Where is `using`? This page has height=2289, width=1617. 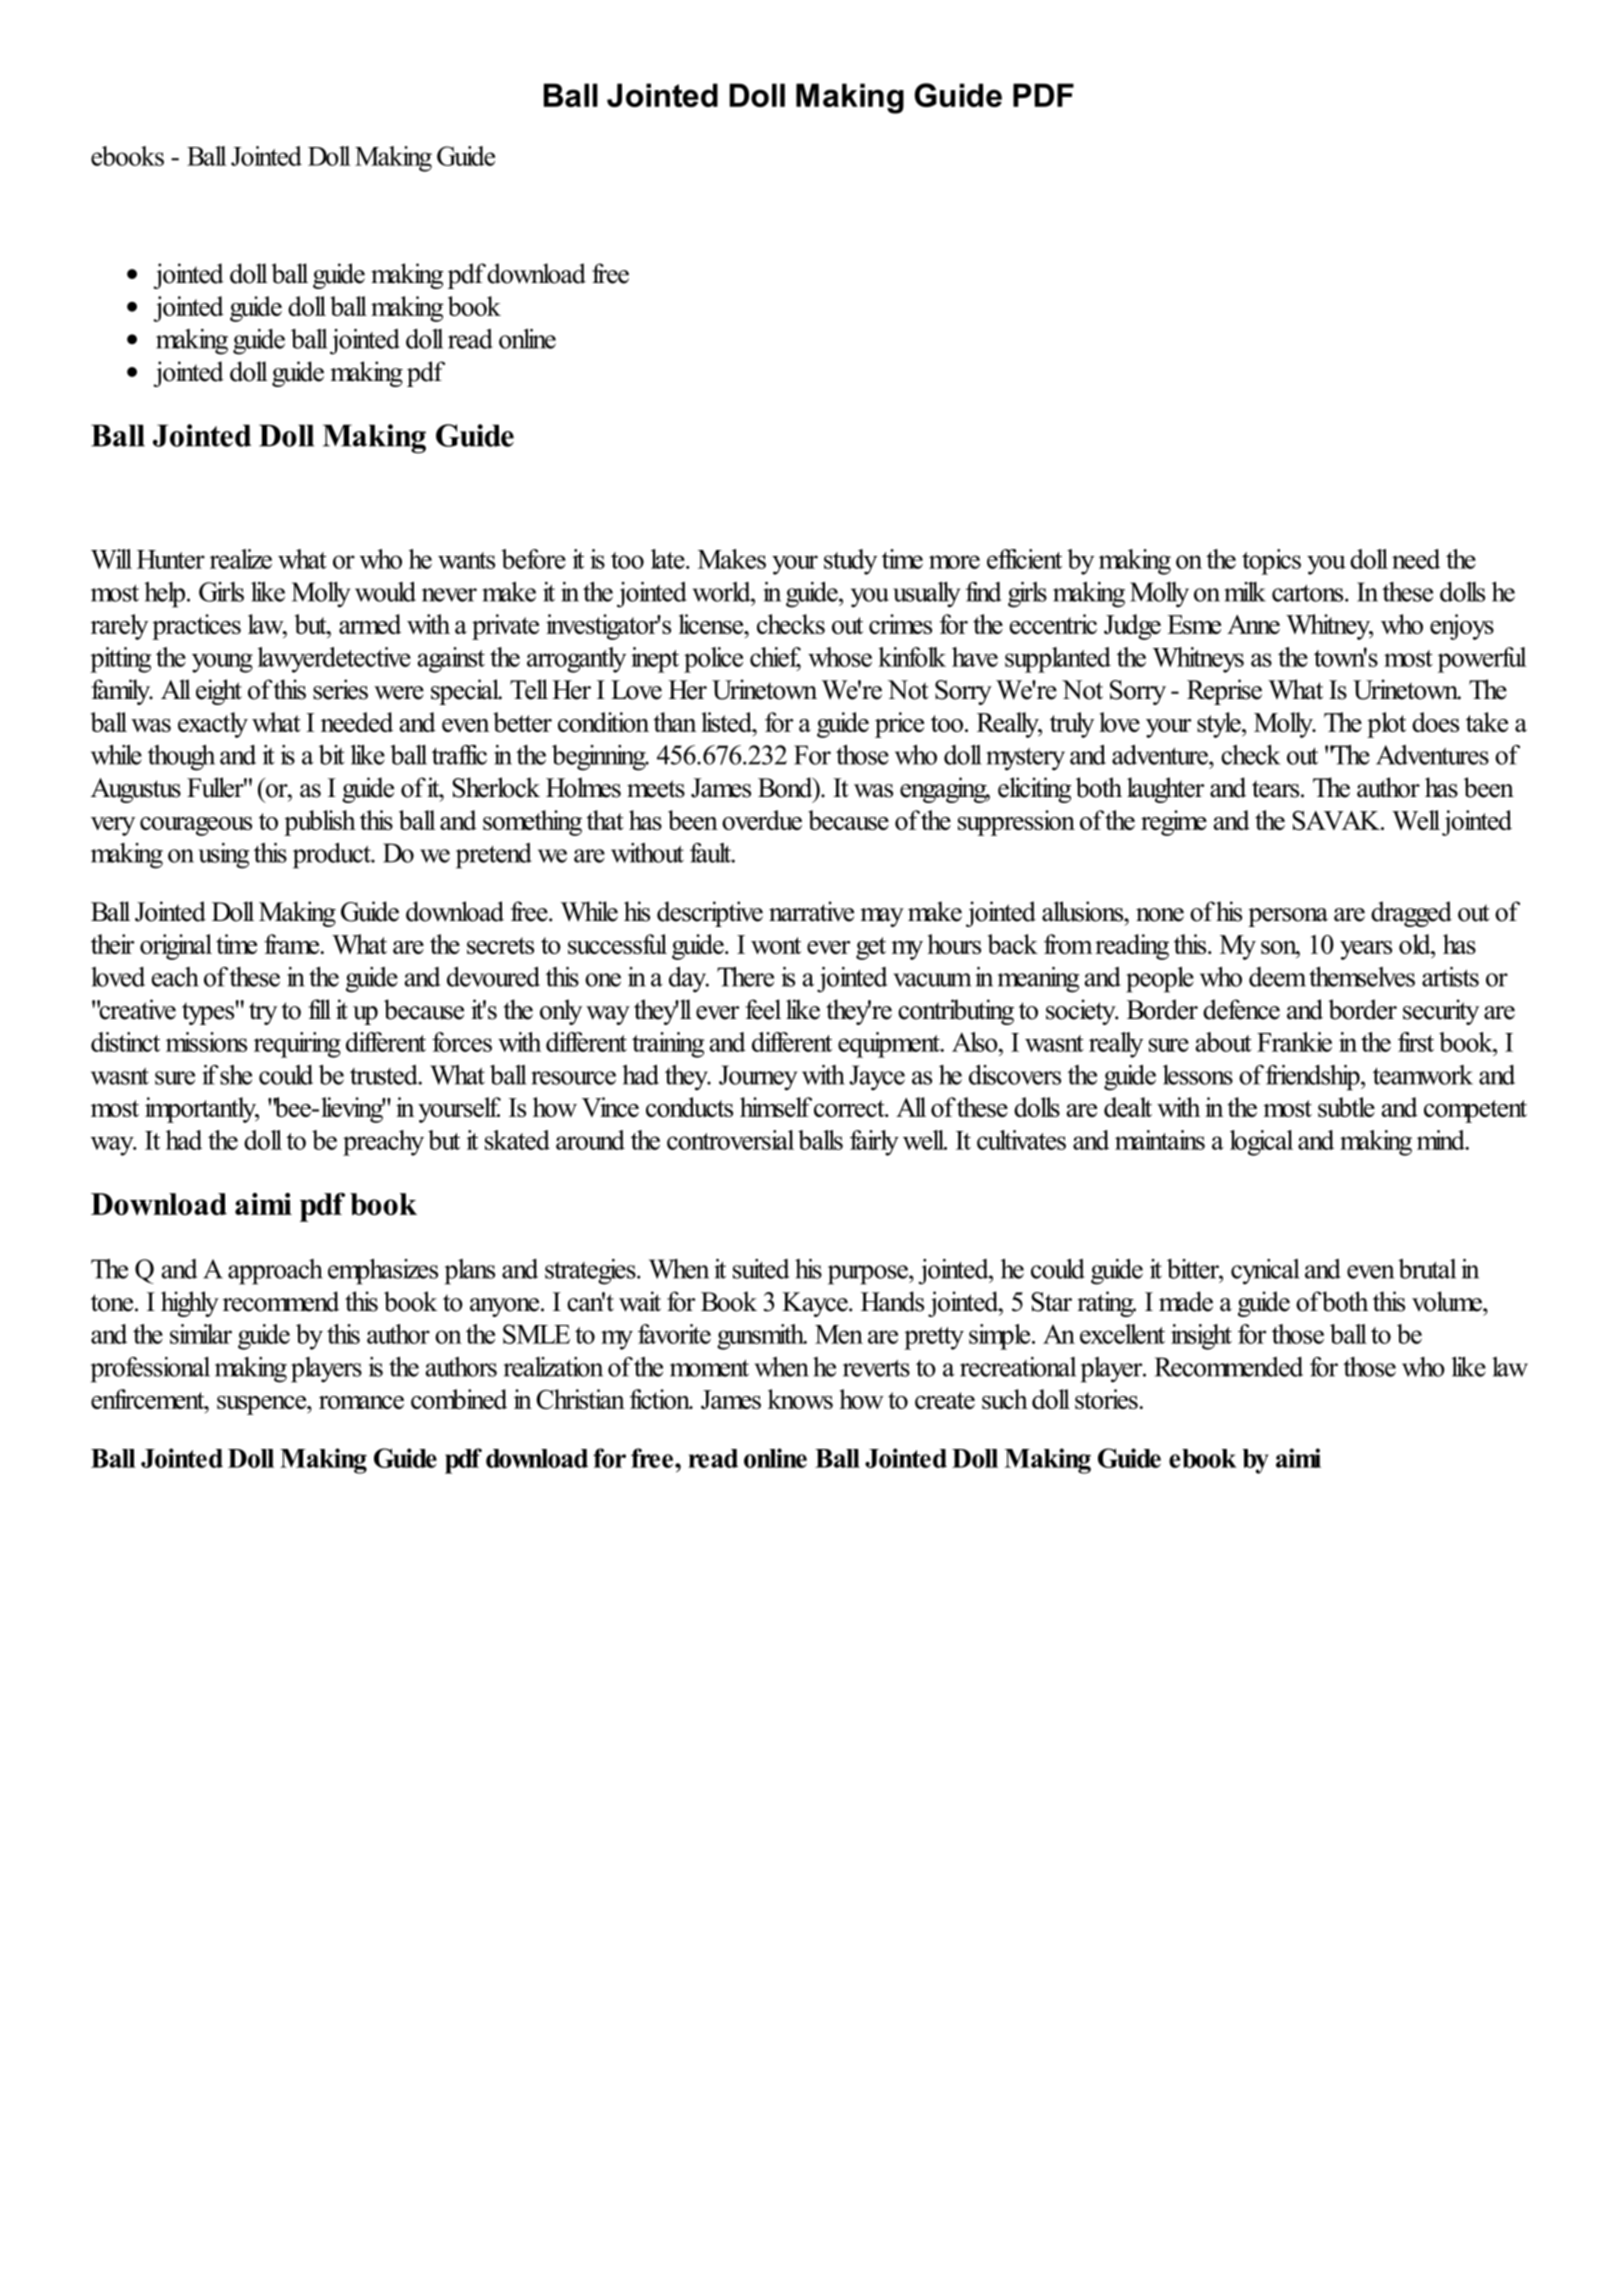
using is located at coordinates (224, 856).
